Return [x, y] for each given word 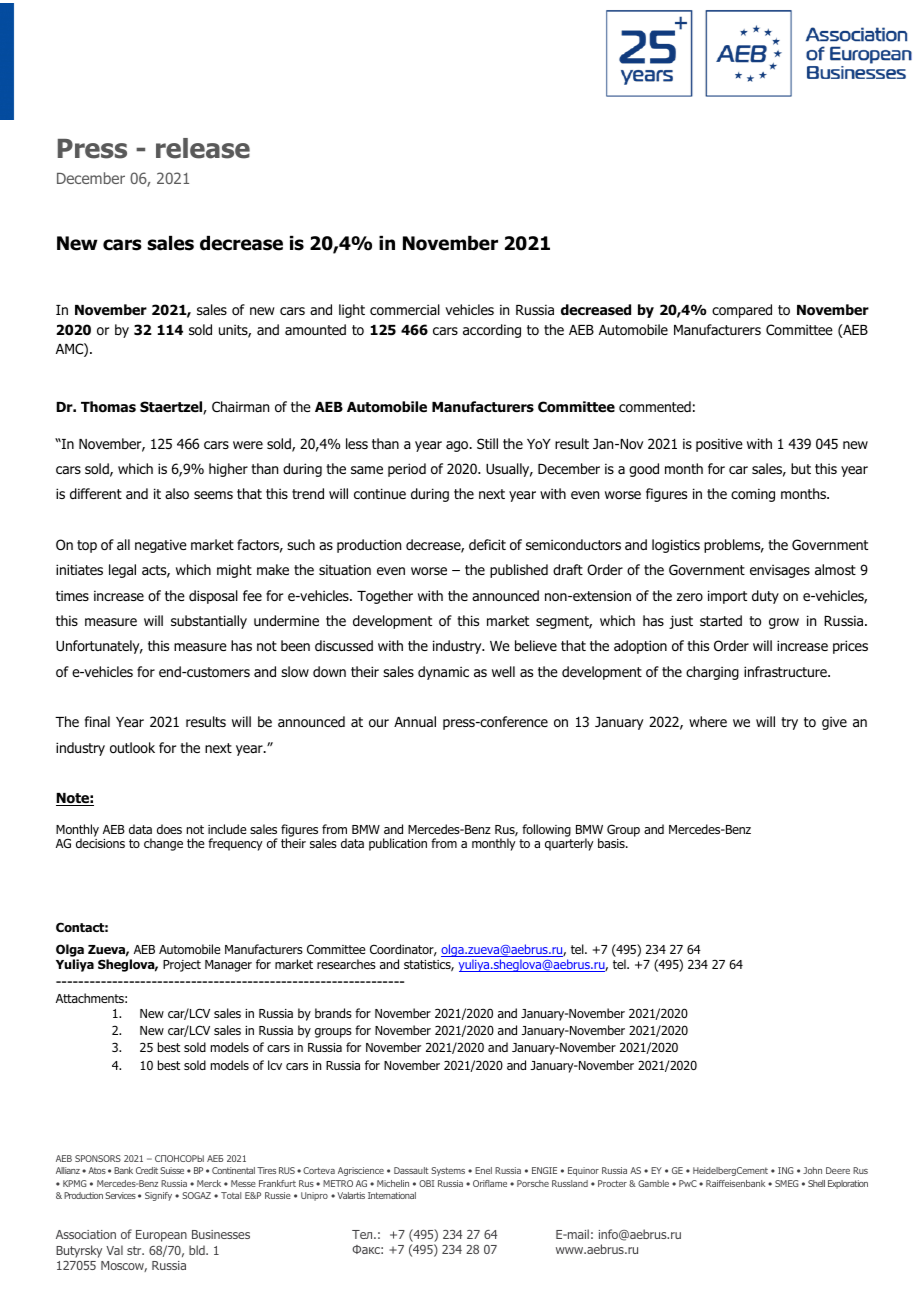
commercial [405, 310]
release [203, 148]
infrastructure [786, 671]
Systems [448, 1171]
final [97, 721]
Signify [158, 1196]
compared [742, 311]
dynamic [443, 673]
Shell [816, 1183]
